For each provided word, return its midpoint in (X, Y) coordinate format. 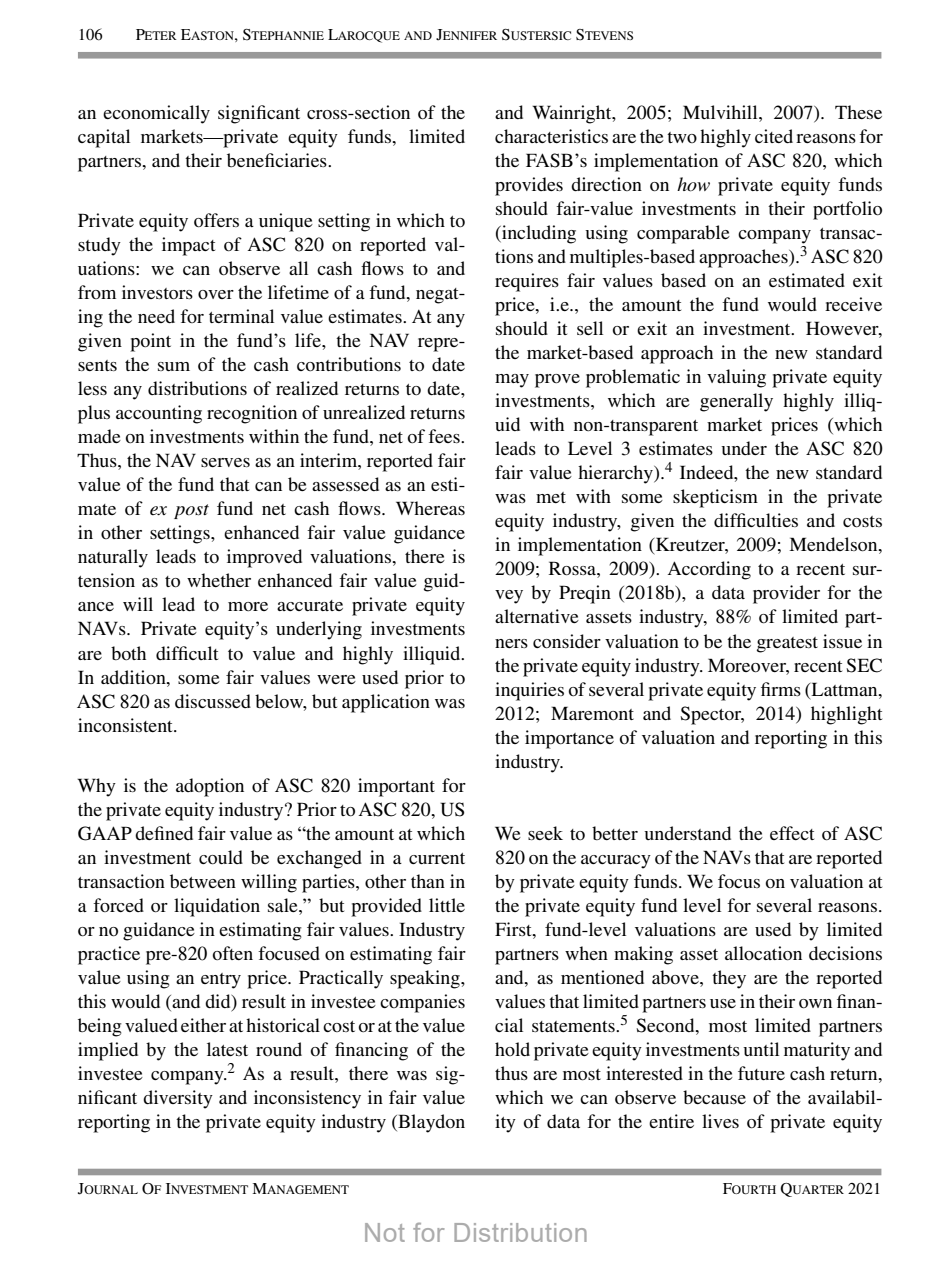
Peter (156, 34)
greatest (787, 645)
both (128, 653)
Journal (108, 1189)
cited (774, 136)
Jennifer (466, 35)
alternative (537, 616)
